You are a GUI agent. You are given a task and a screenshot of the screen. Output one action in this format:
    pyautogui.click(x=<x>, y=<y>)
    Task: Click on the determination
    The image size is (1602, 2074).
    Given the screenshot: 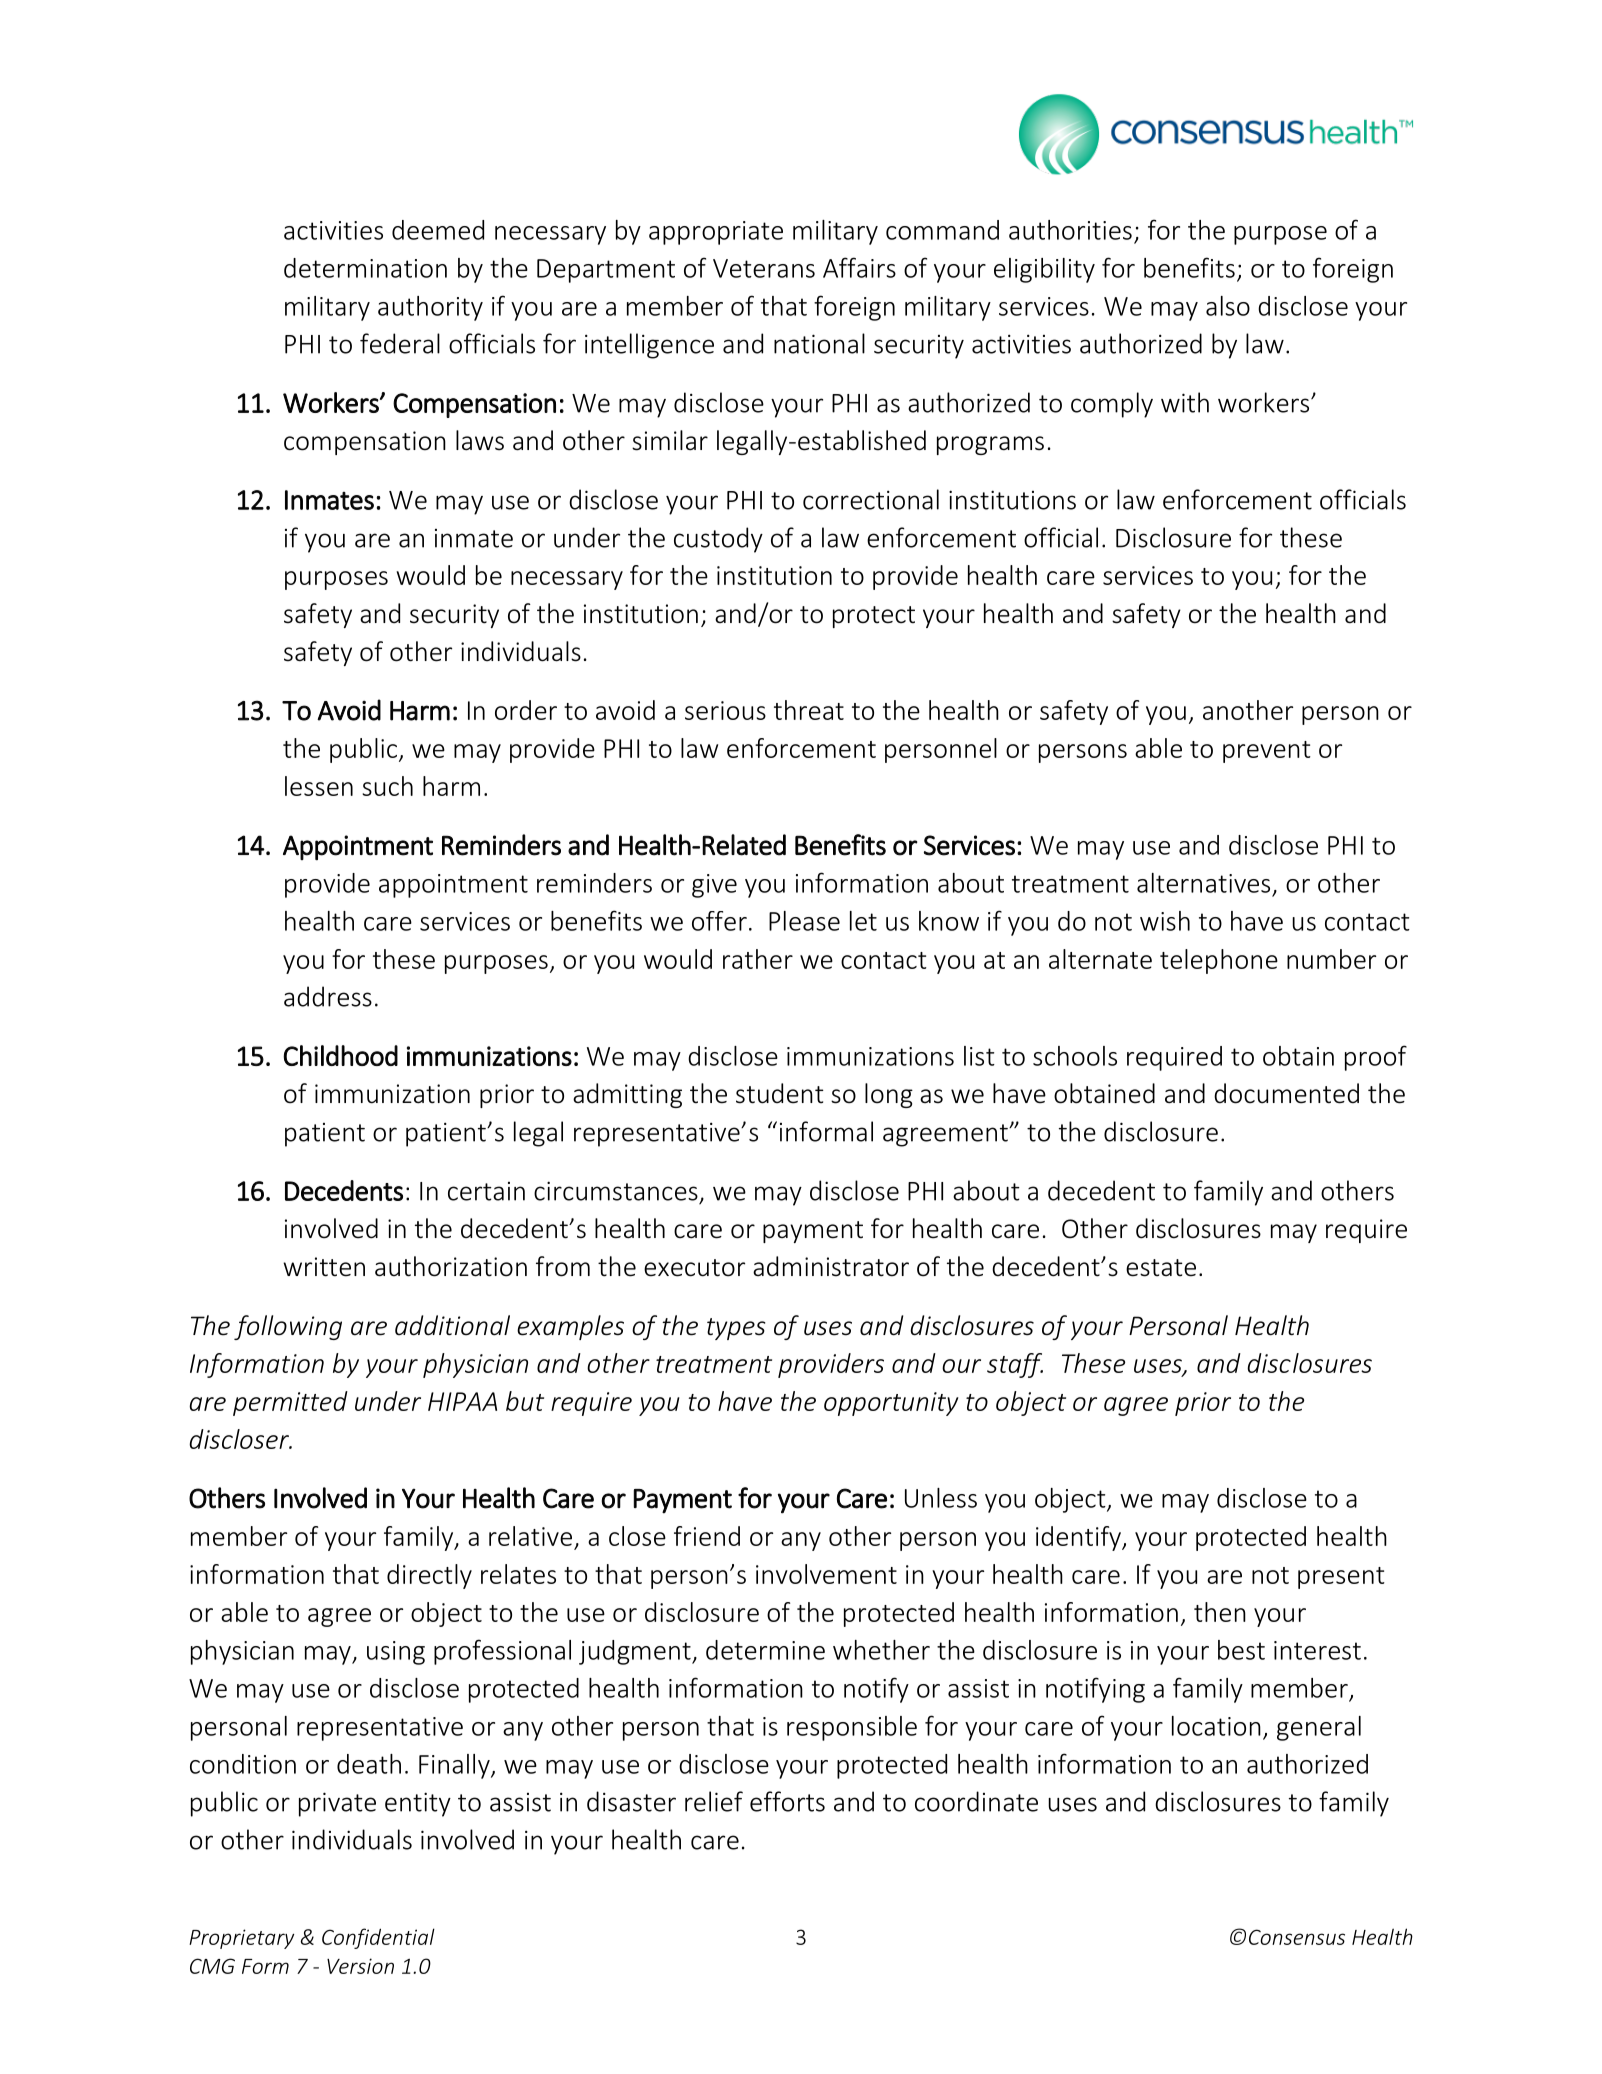 What is the action you would take?
    pyautogui.click(x=365, y=268)
